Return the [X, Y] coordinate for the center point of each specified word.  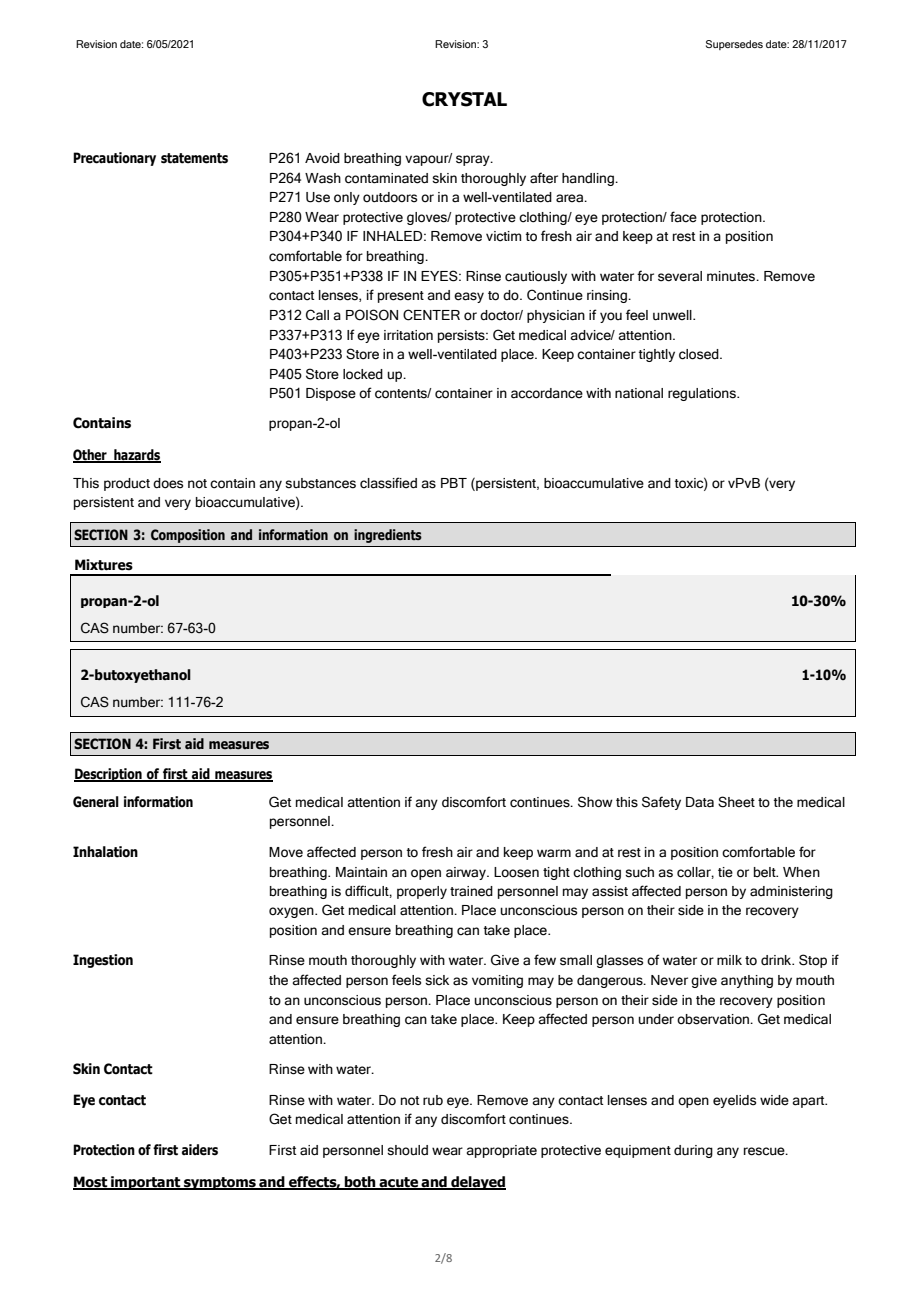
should [407, 1150]
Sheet [736, 802]
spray [474, 160]
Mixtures [104, 565]
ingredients [388, 536]
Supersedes [734, 45]
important [146, 1183]
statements [194, 158]
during [693, 1151]
